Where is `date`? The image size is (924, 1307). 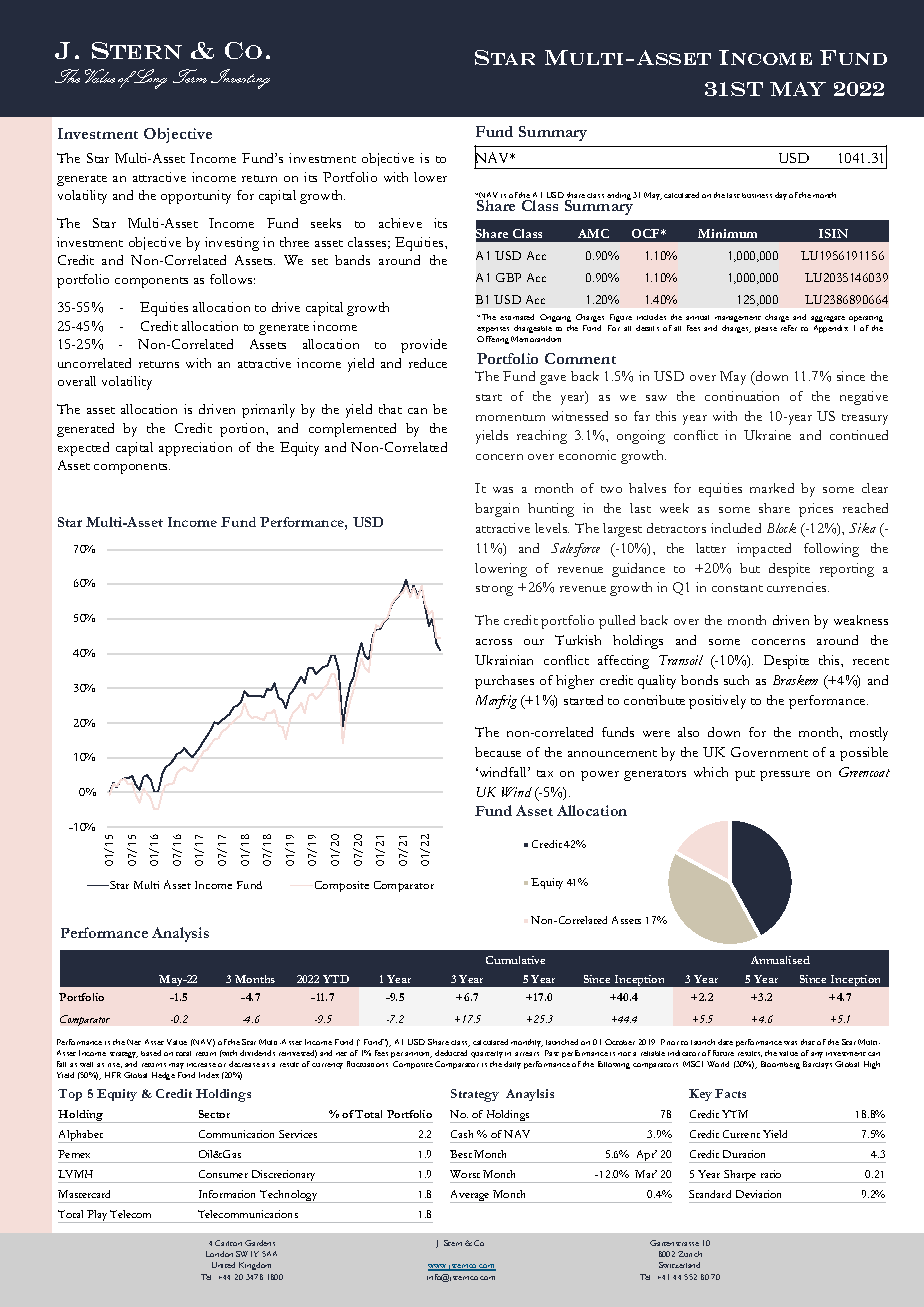
date is located at coordinates (725, 1042).
